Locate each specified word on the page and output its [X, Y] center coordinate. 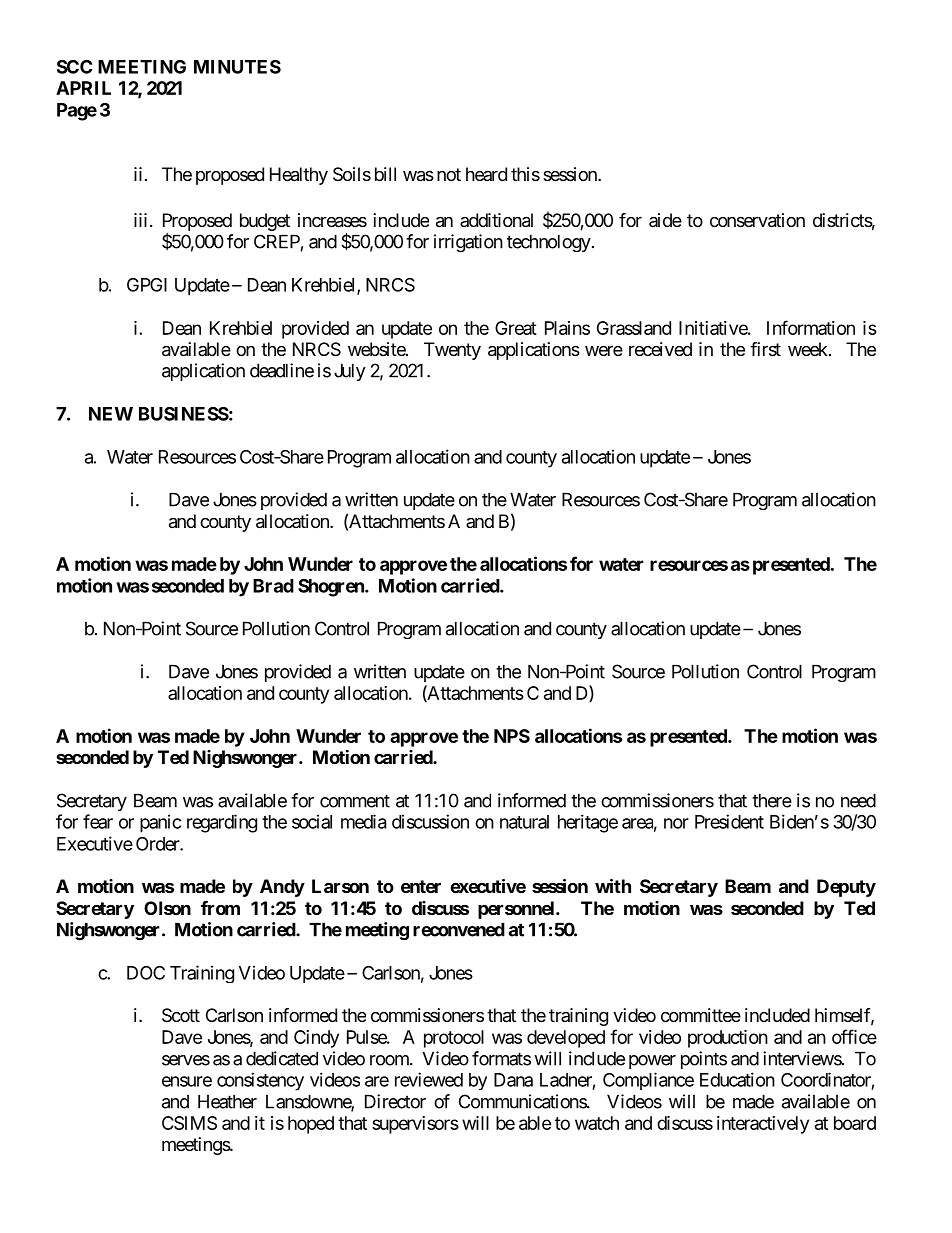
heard [486, 174]
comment [355, 801]
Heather [227, 1101]
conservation [757, 220]
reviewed [429, 1079]
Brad [273, 586]
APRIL [83, 88]
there [772, 800]
